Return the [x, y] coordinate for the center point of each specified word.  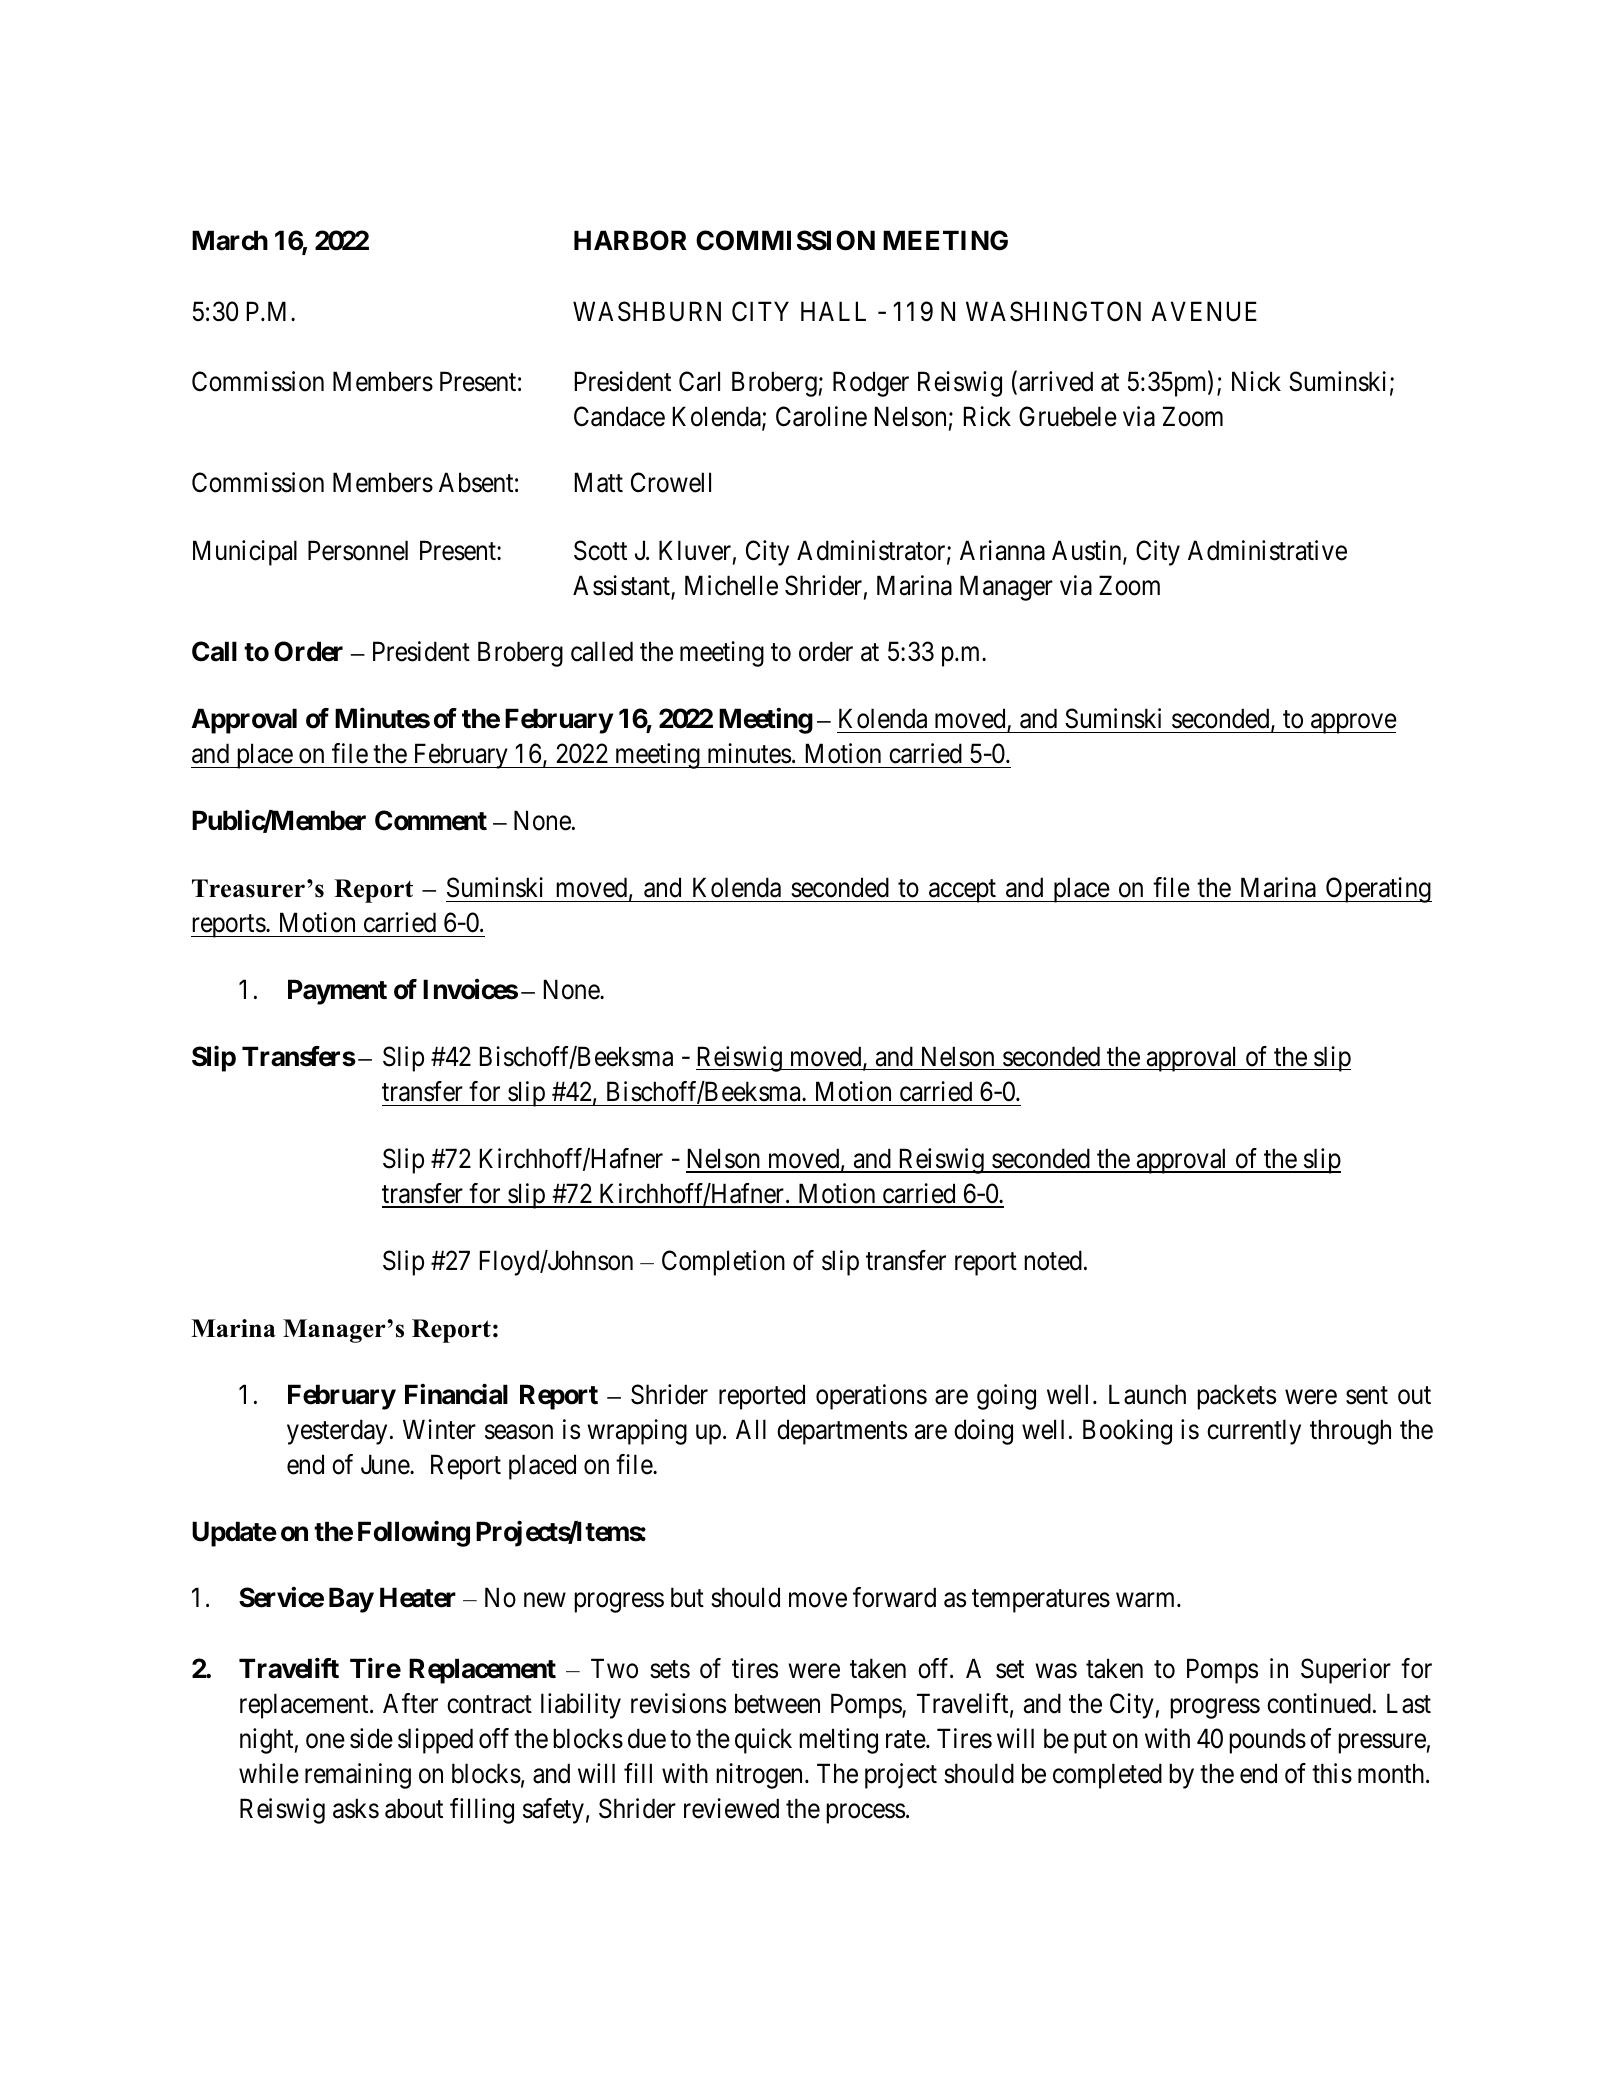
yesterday [337, 1432]
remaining [358, 1776]
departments [842, 1432]
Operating [1378, 890]
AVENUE [1204, 311]
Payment [337, 992]
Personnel [358, 550]
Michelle [731, 585]
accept [962, 891]
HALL [833, 311]
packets [1236, 1397]
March [230, 240]
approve [1353, 724]
